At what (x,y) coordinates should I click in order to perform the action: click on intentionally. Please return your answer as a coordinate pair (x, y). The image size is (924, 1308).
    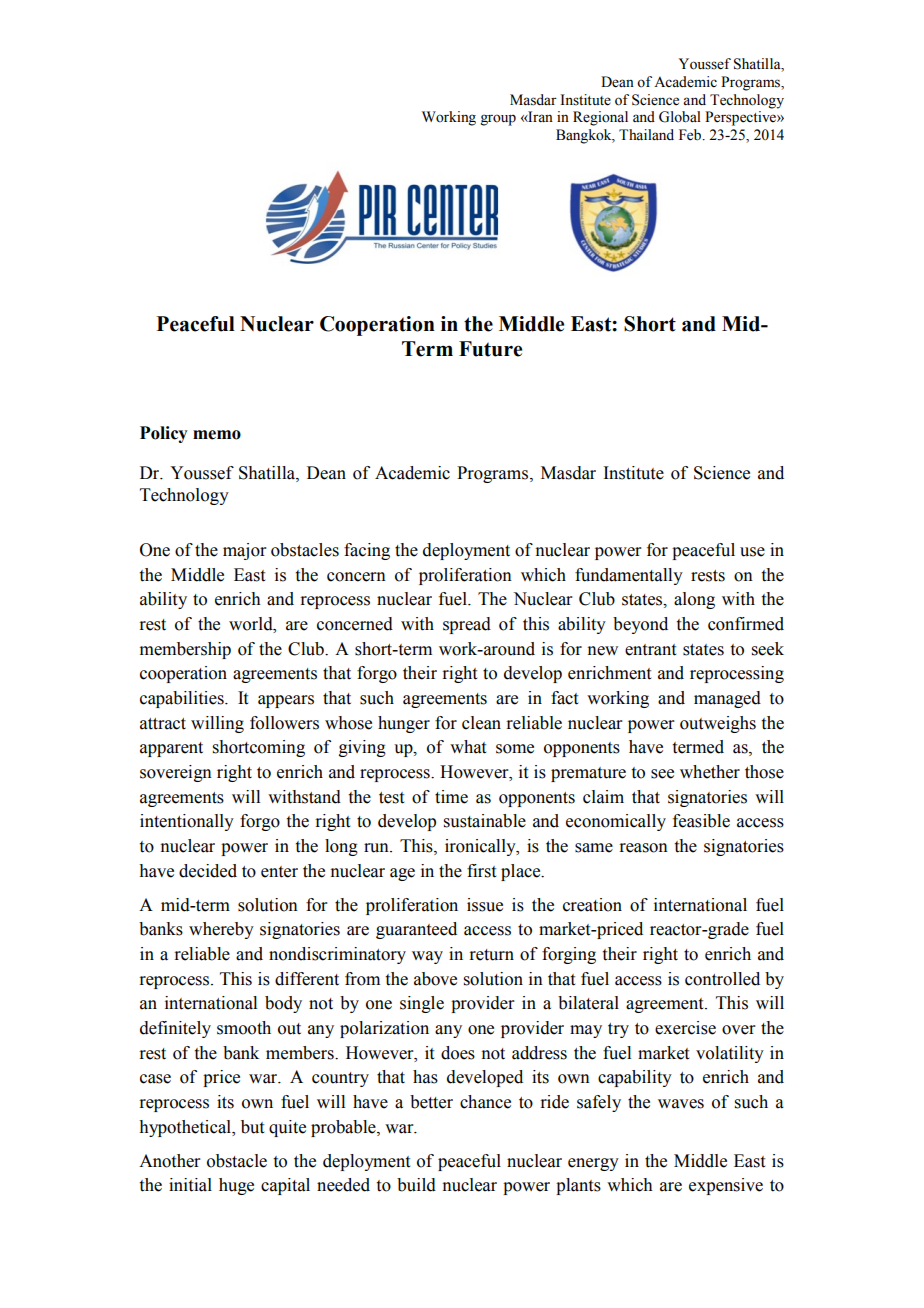
    Looking at the image, I should click on (187, 822).
